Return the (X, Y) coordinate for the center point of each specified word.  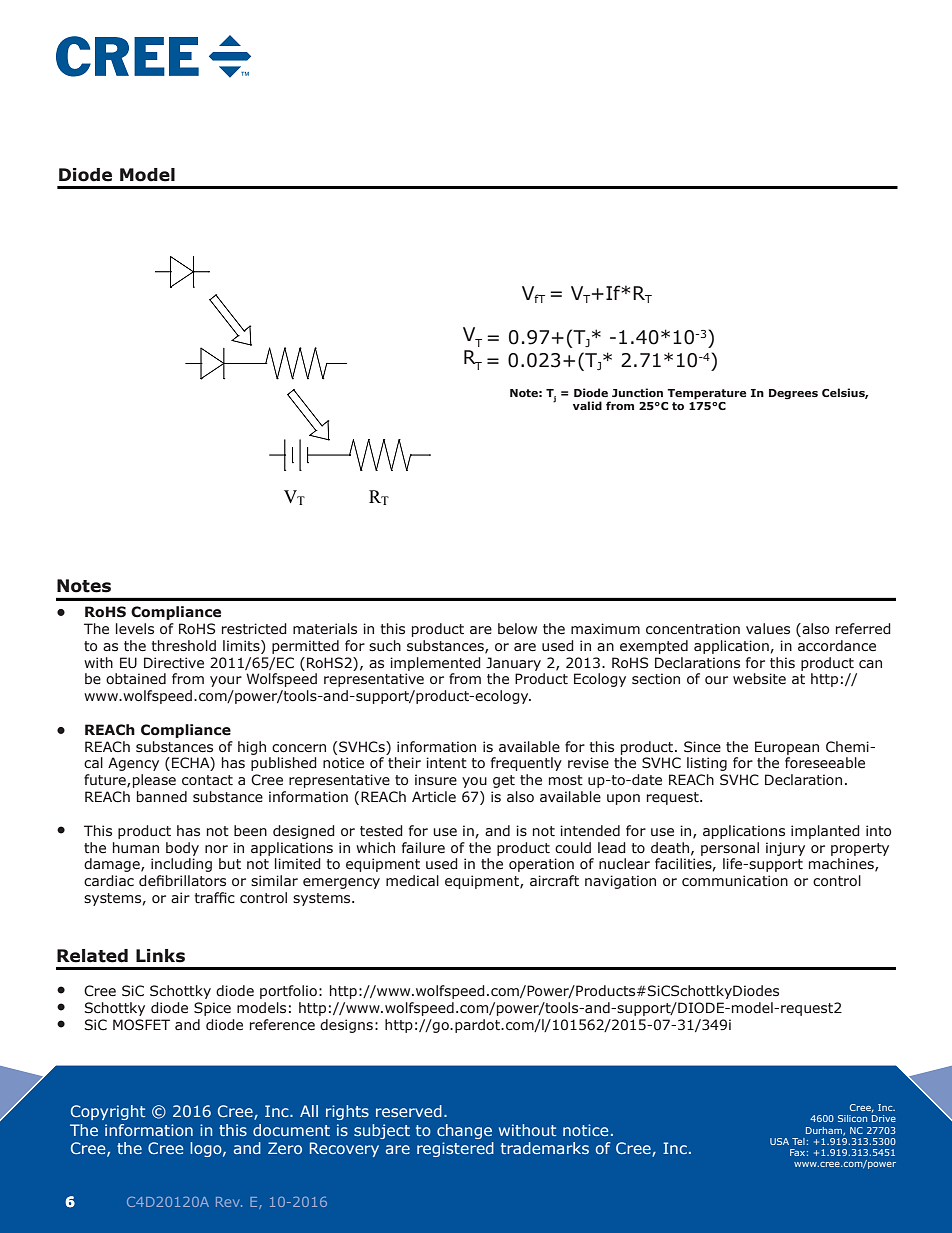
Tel (798, 1141)
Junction (637, 392)
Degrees (793, 394)
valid (587, 405)
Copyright (108, 1112)
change (464, 1131)
